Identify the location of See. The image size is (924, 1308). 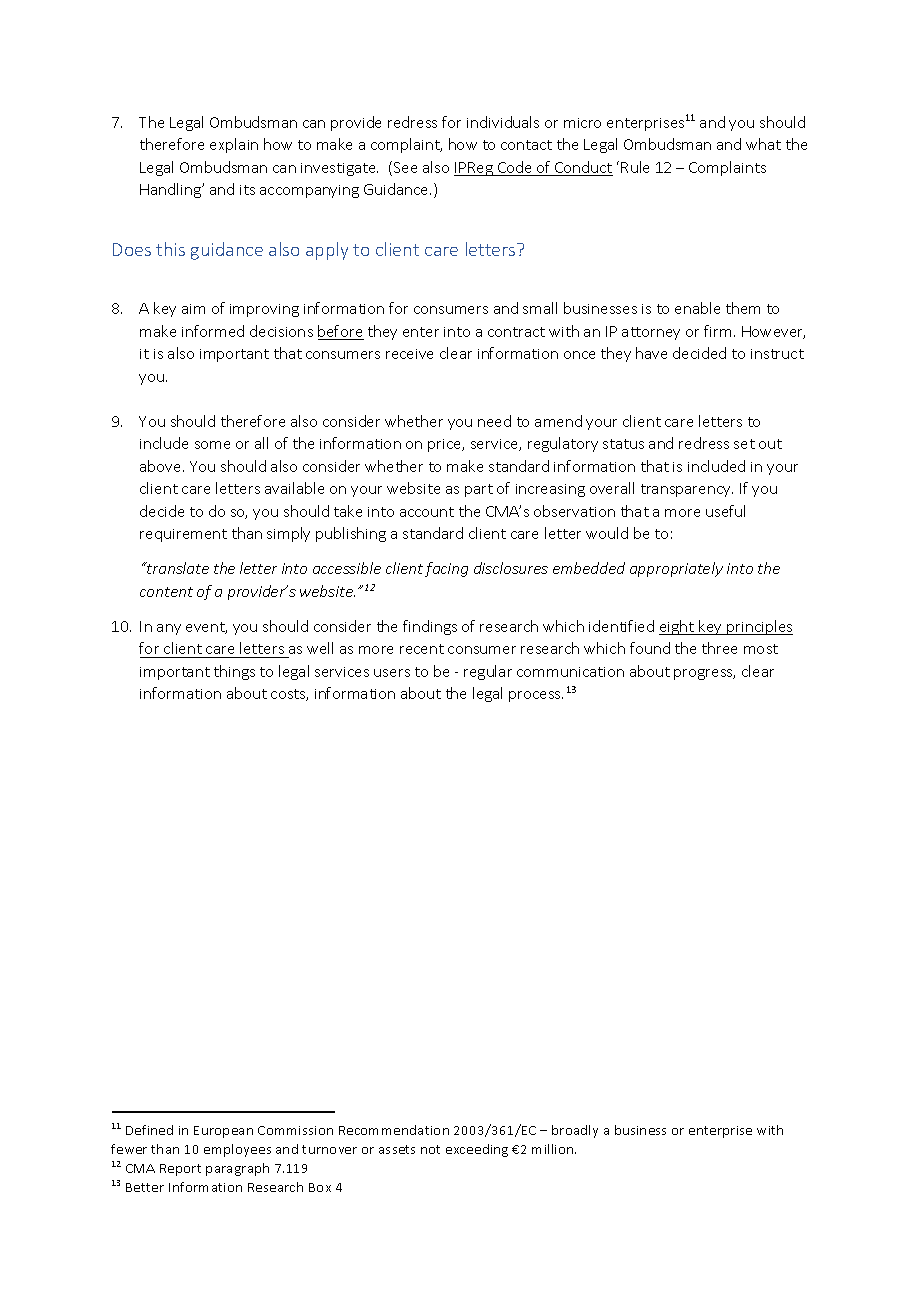
(405, 167).
